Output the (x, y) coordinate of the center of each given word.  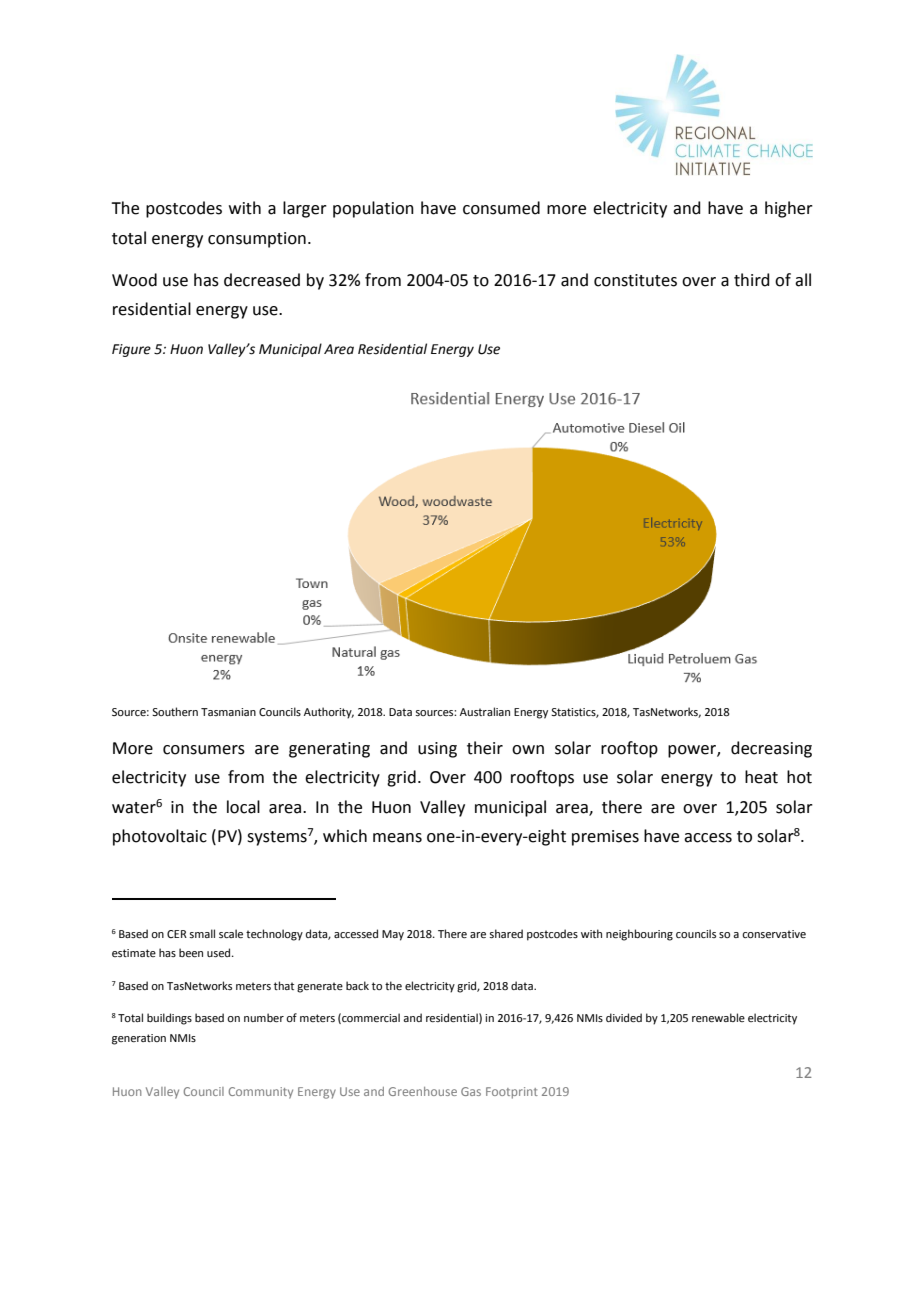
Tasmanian (228, 712)
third (752, 280)
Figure (131, 350)
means (397, 838)
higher (789, 209)
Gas (471, 1091)
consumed (501, 208)
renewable (718, 1017)
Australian (485, 711)
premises (605, 838)
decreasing (771, 749)
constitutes (635, 280)
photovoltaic (160, 837)
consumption (257, 240)
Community (261, 1093)
